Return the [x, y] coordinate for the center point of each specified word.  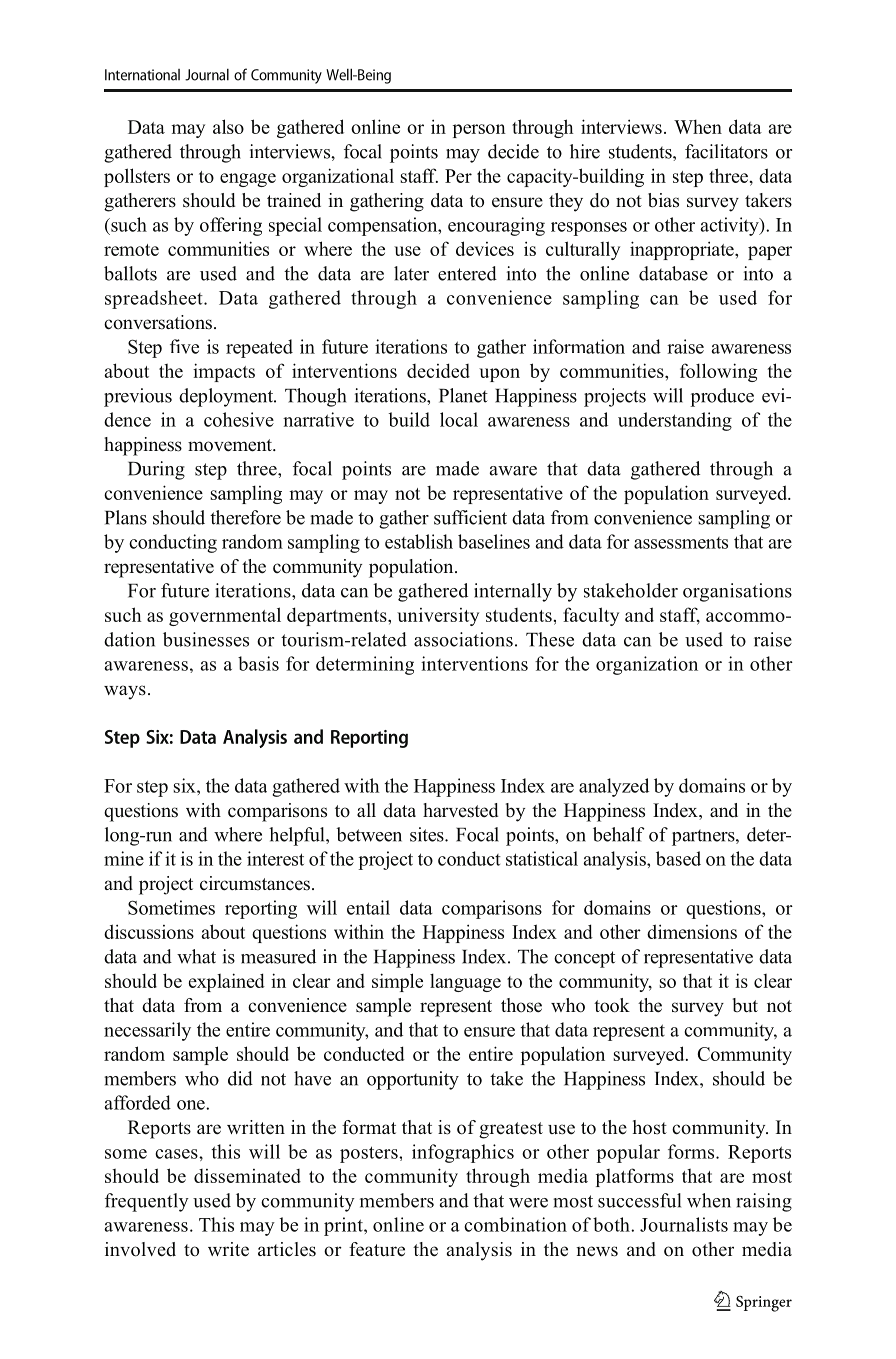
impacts [224, 372]
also [228, 126]
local [459, 419]
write [228, 1249]
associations [463, 639]
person [479, 131]
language [465, 982]
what [196, 956]
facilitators [726, 151]
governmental [225, 616]
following [719, 372]
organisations [737, 592]
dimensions [692, 931]
